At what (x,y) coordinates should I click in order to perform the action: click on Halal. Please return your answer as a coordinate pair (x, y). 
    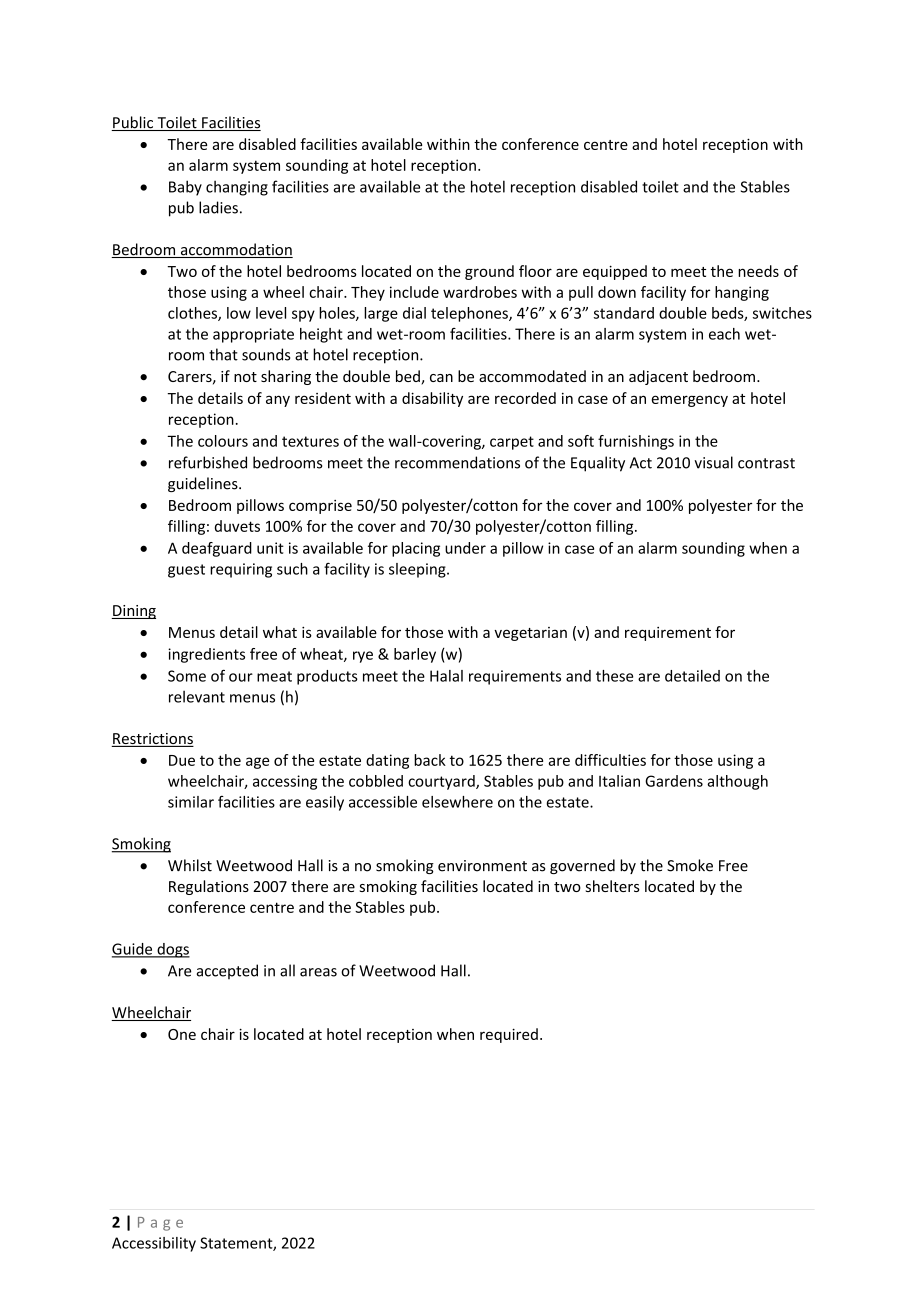
    Looking at the image, I should click on (446, 676).
